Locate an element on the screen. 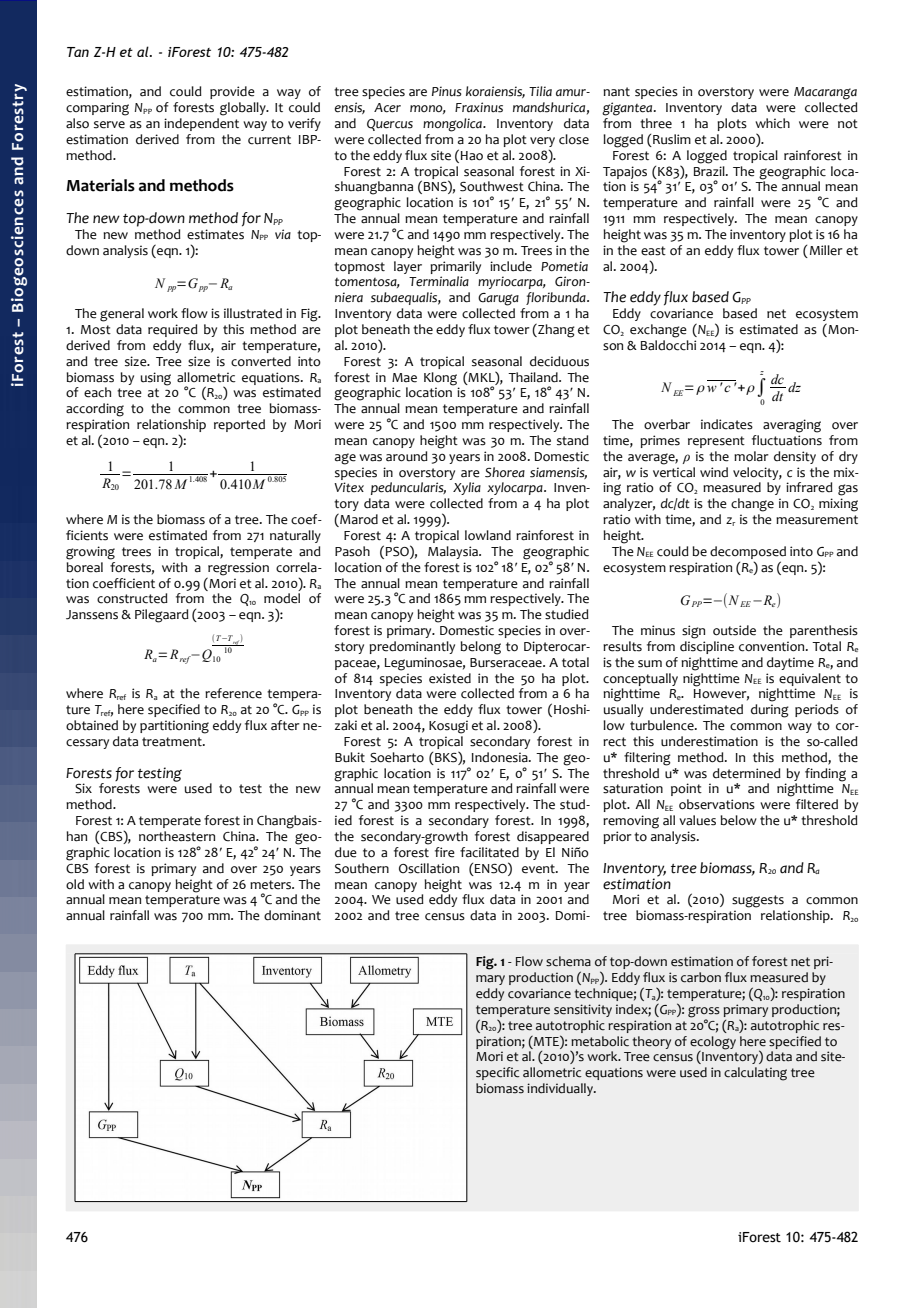 The image size is (924, 1308). treatment is located at coordinates (173, 742).
